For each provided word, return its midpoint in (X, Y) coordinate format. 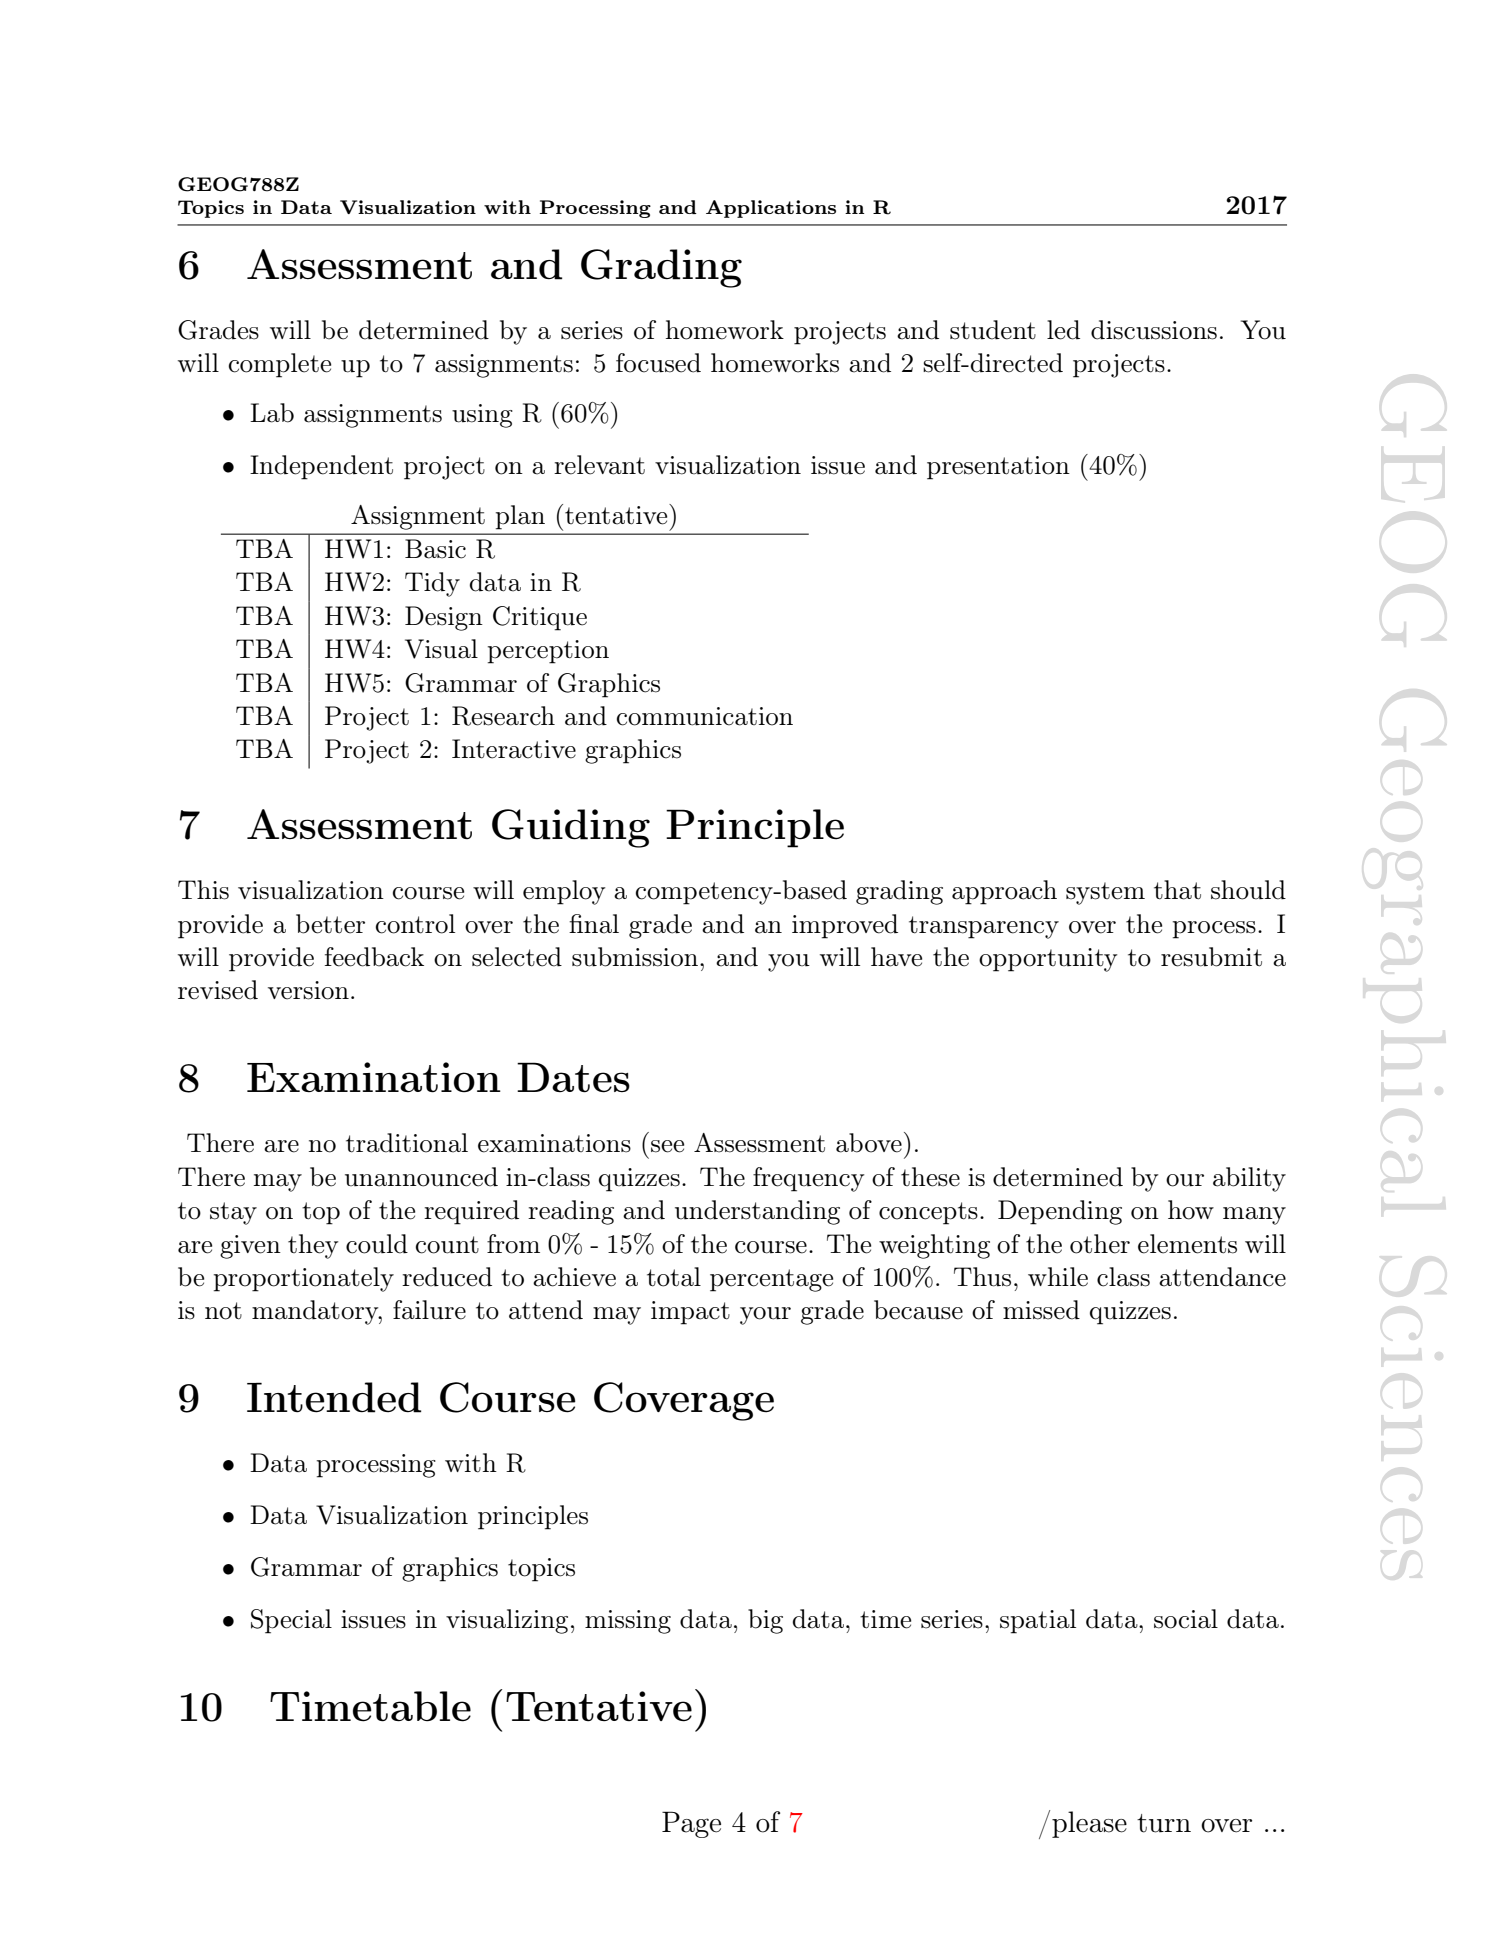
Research (503, 716)
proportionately (304, 1279)
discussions (1154, 330)
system (1105, 893)
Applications (771, 209)
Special (291, 1621)
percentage (771, 1280)
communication (705, 716)
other (1100, 1244)
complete (280, 365)
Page (691, 1824)
